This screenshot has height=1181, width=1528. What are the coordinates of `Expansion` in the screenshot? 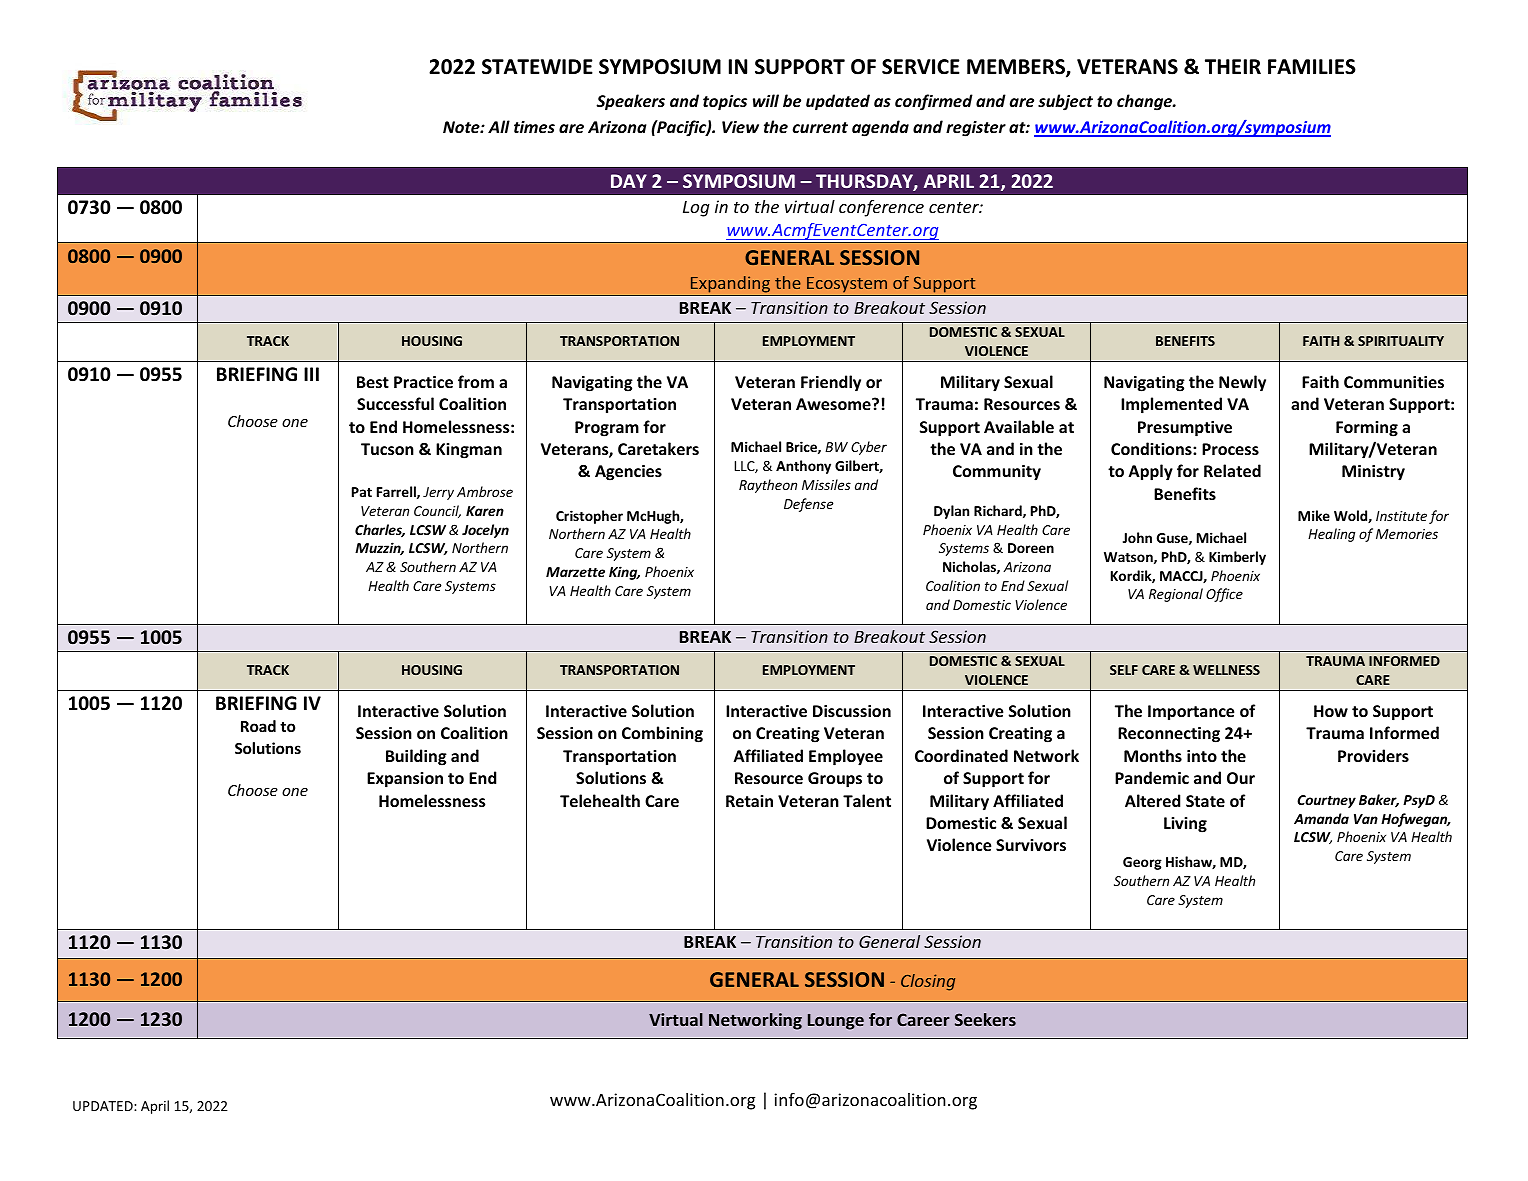 It's located at (405, 780).
